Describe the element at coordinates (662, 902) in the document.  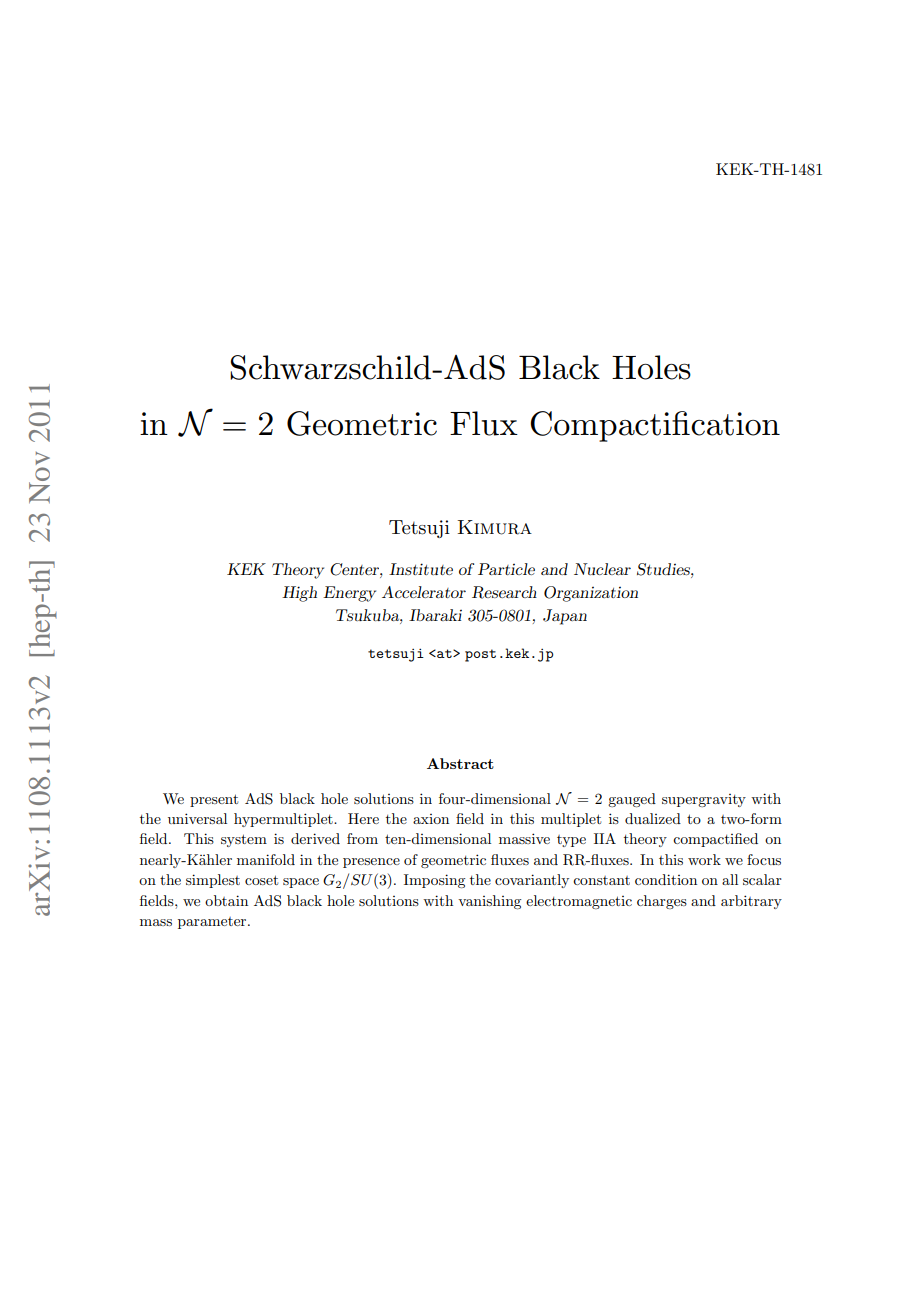
I see `charges` at that location.
